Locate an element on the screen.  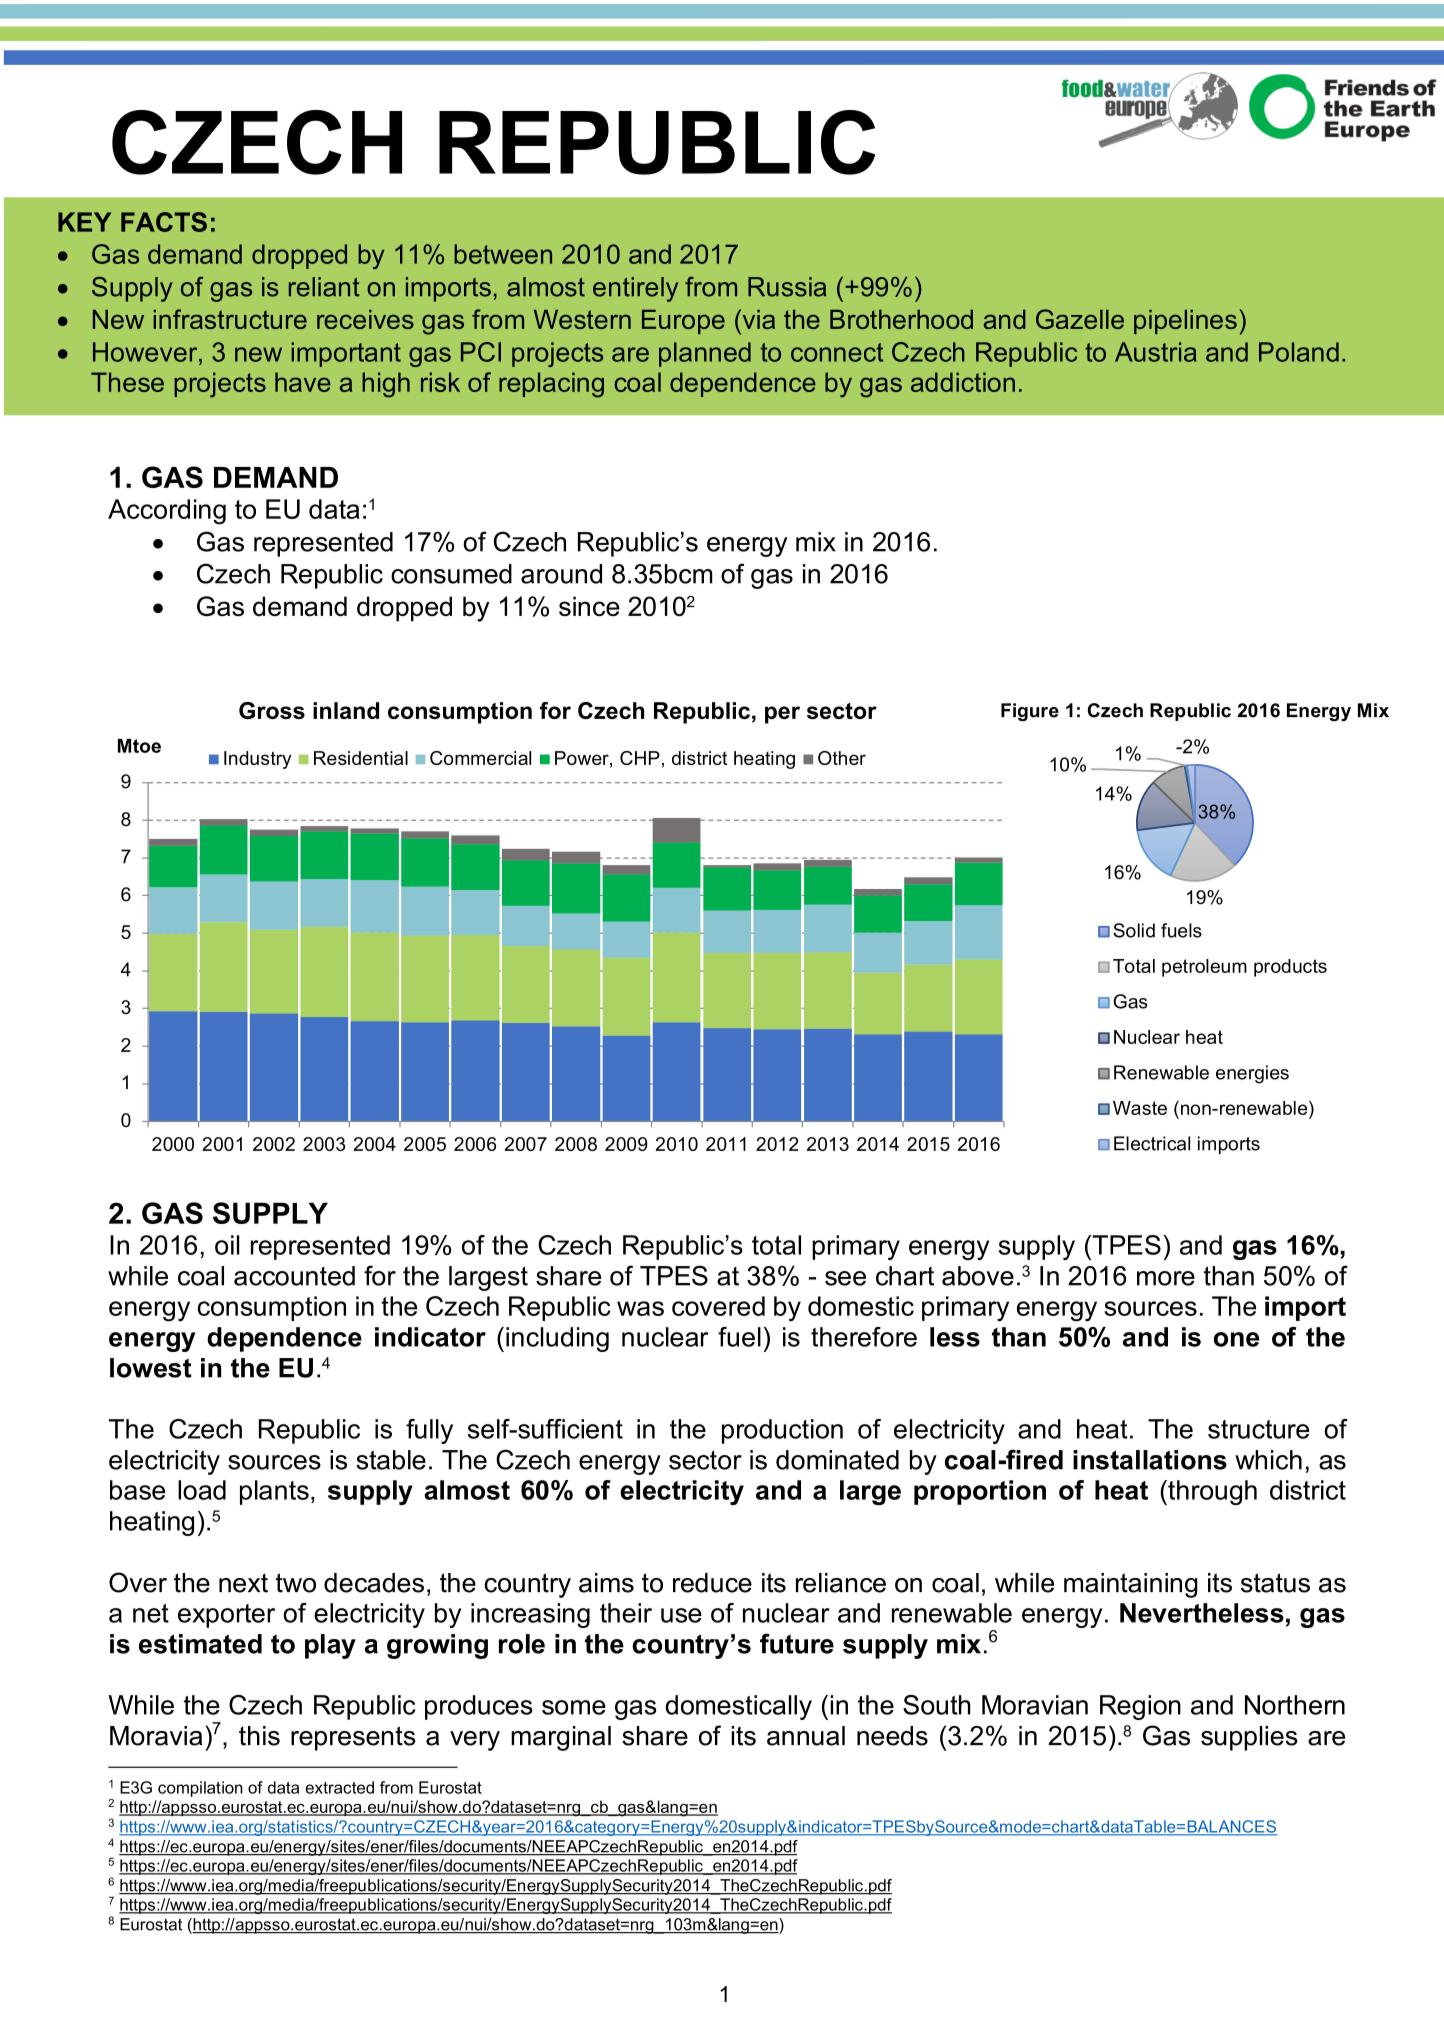
reliant is located at coordinates (324, 287).
